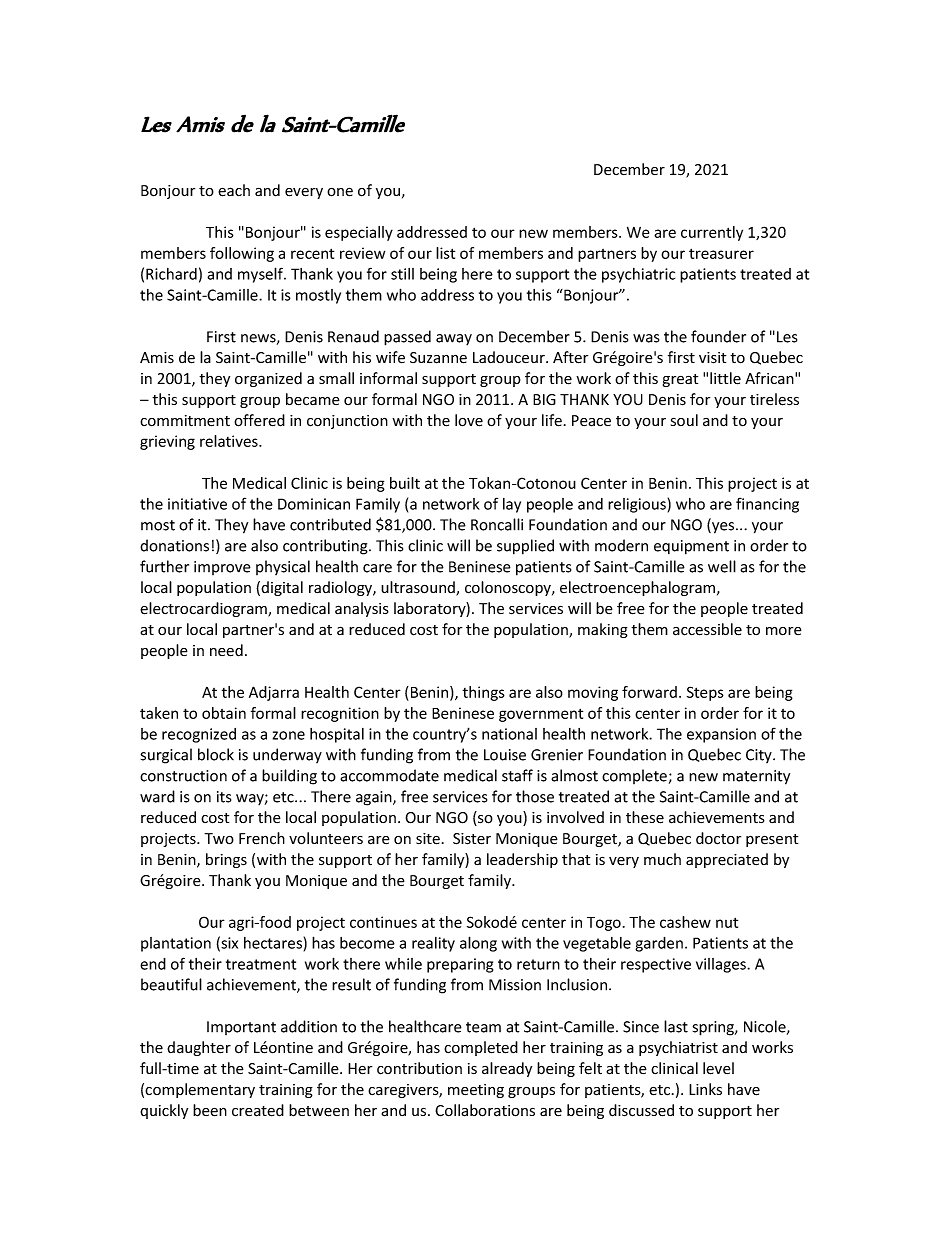 Image resolution: width=952 pixels, height=1233 pixels. What do you see at coordinates (476, 1091) in the page?
I see `meeting` at bounding box center [476, 1091].
